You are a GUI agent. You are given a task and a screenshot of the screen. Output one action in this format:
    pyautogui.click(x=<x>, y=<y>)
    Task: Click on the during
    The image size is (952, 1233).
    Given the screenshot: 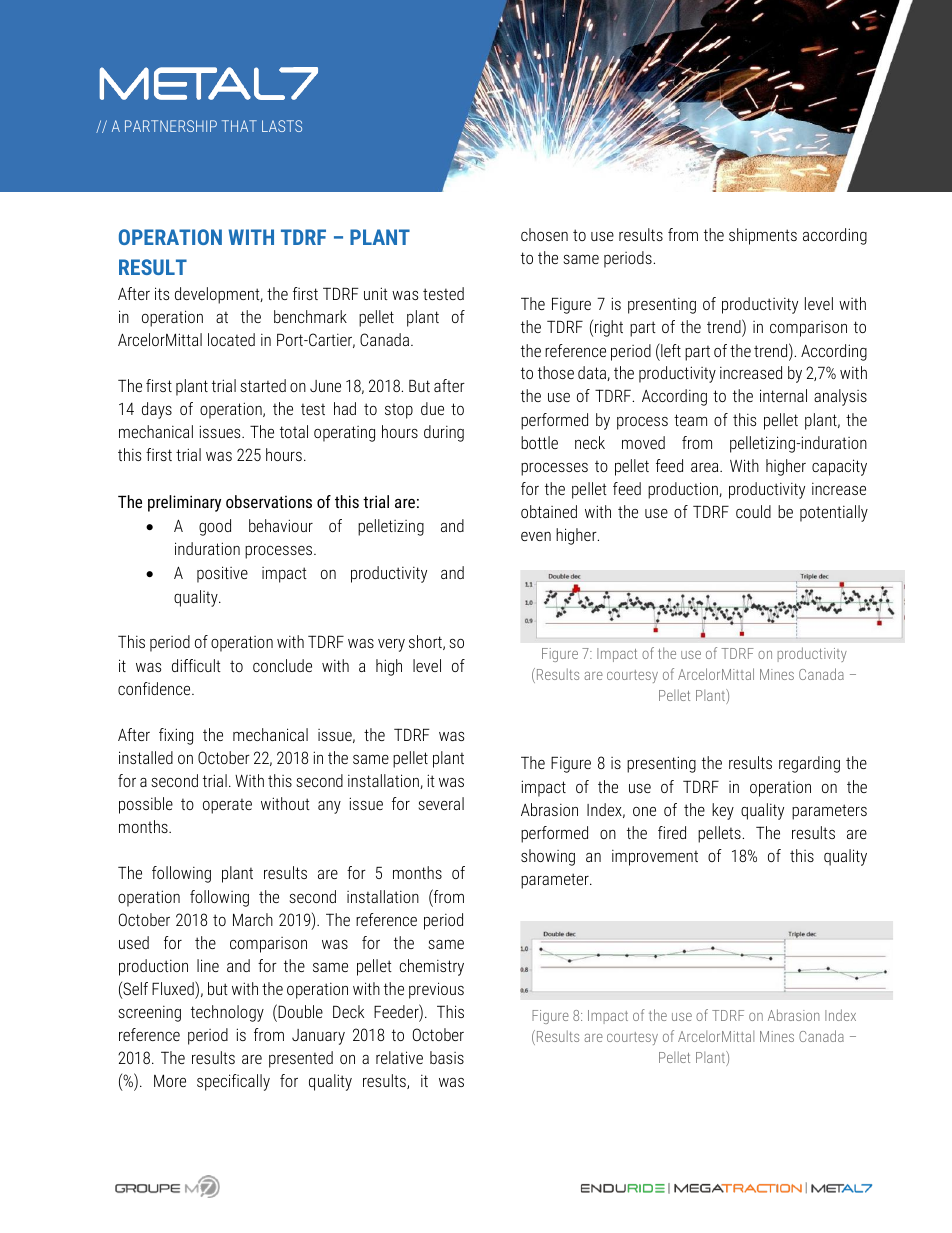 What is the action you would take?
    pyautogui.click(x=444, y=433)
